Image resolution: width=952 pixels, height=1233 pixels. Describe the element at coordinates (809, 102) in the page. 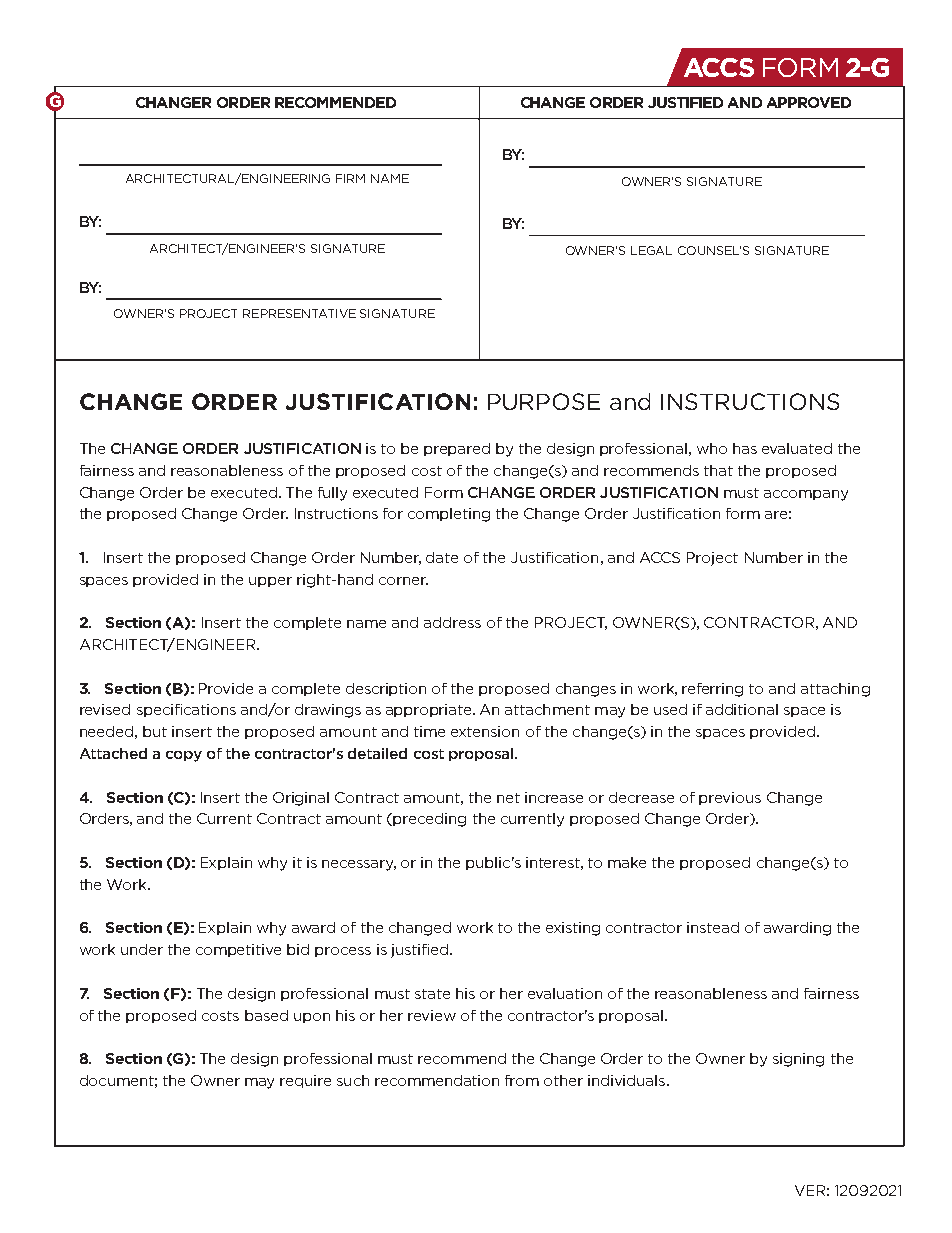

I see `APPROVED` at that location.
